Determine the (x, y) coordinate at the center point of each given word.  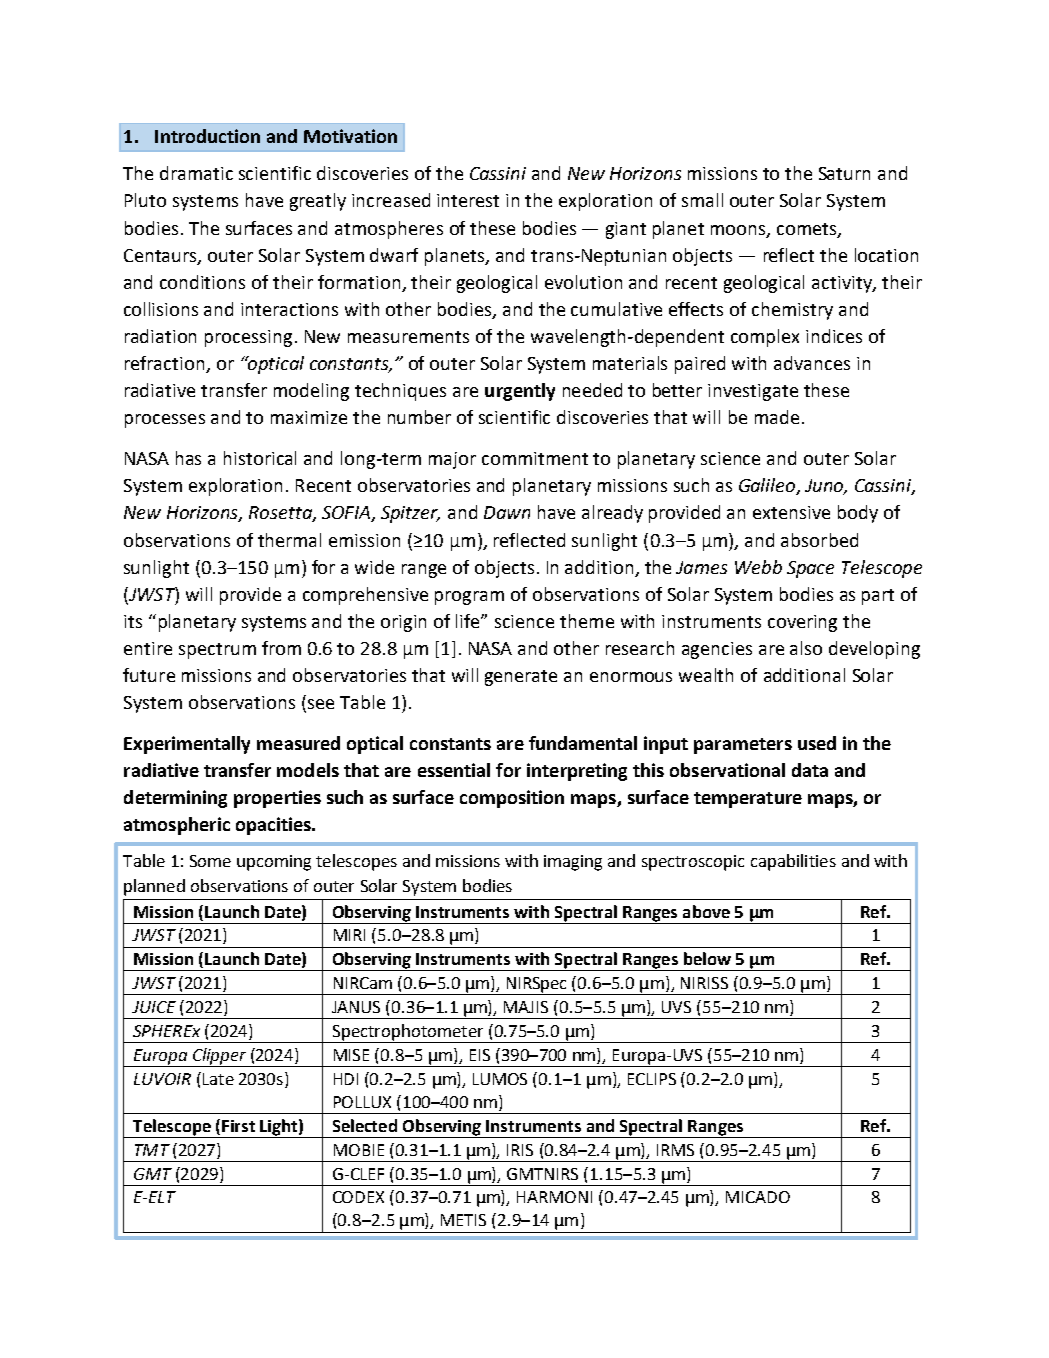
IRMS (675, 1150)
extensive (791, 512)
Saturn (844, 173)
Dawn (507, 512)
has (188, 458)
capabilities (793, 862)
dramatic (196, 173)
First (238, 1126)
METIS (463, 1220)
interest (468, 200)
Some (210, 861)
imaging (573, 863)
